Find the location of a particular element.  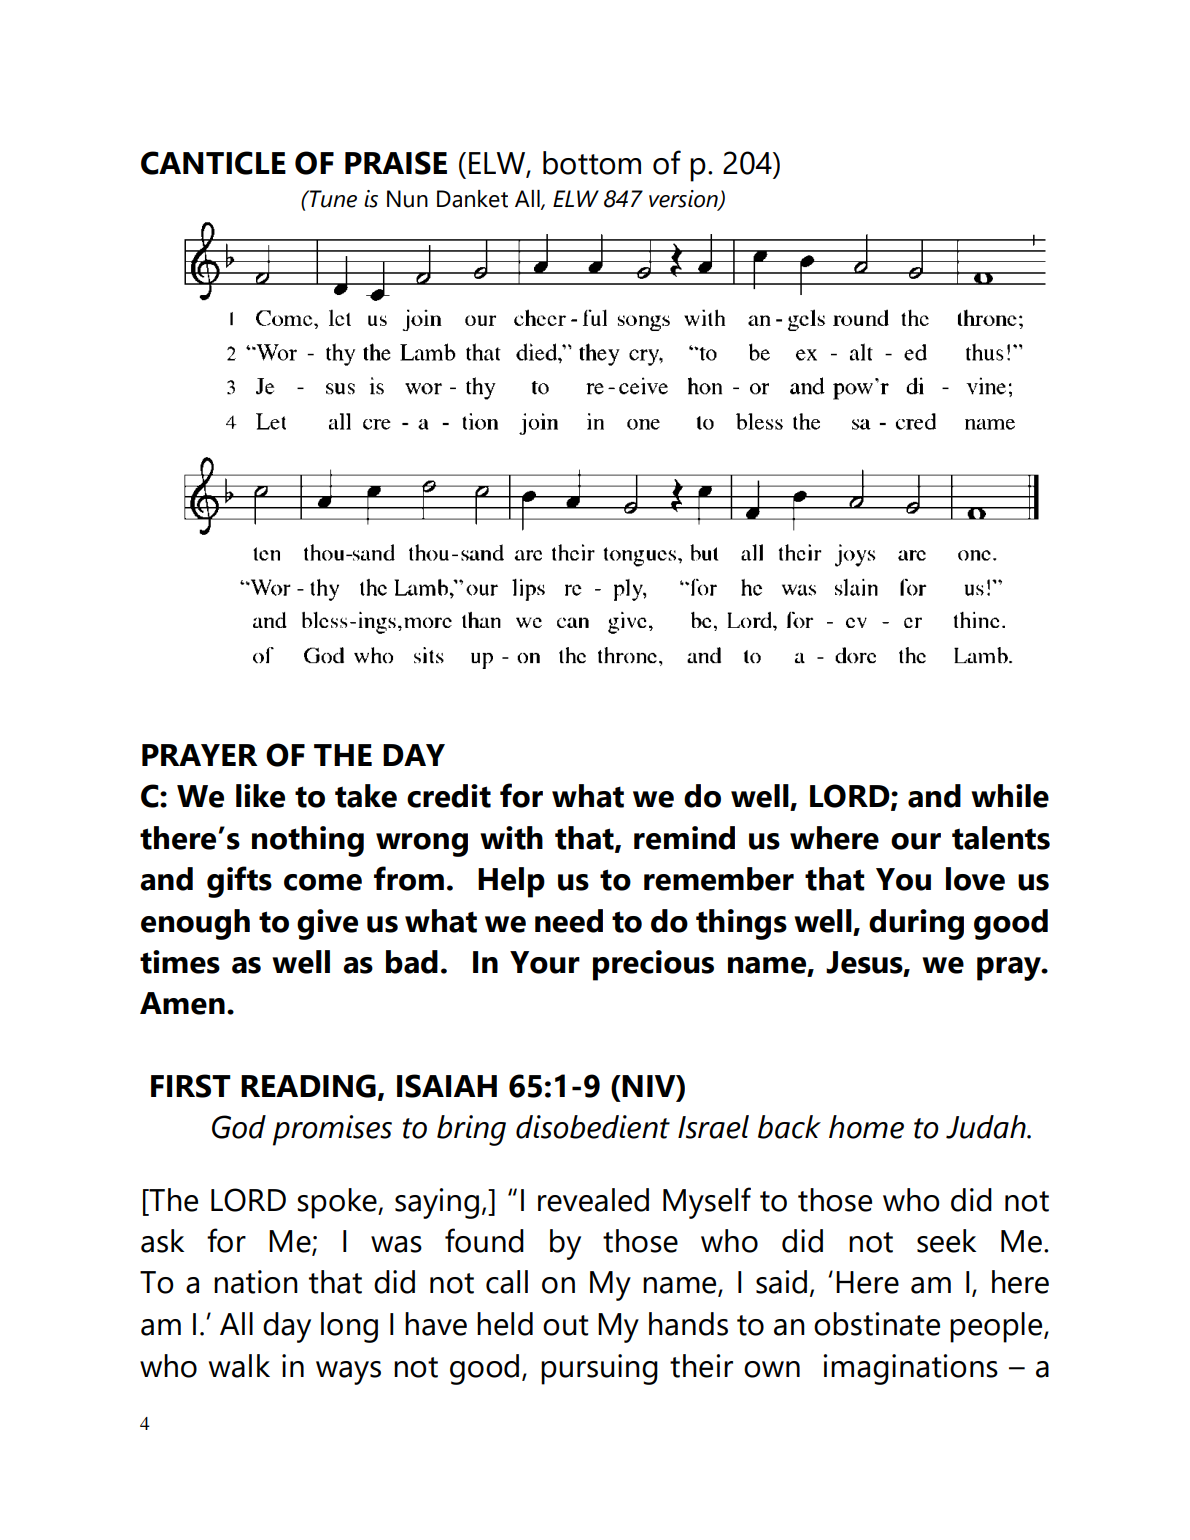

Tune is located at coordinates (332, 199).
